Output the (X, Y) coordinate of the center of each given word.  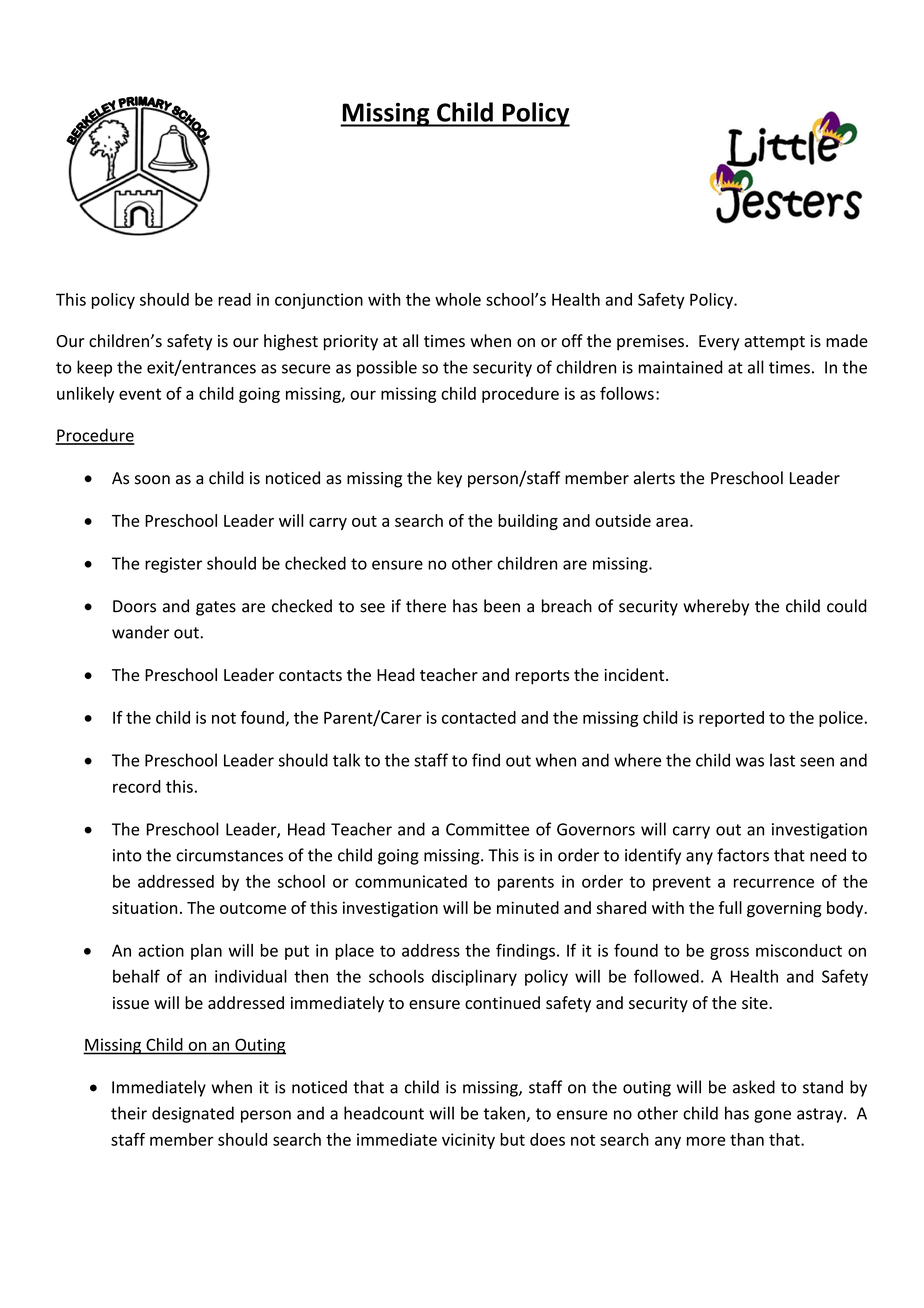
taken (505, 1114)
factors (743, 855)
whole (458, 299)
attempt (774, 343)
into (127, 855)
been (502, 606)
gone (772, 1116)
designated (193, 1114)
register (173, 565)
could (847, 606)
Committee (488, 829)
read (234, 299)
